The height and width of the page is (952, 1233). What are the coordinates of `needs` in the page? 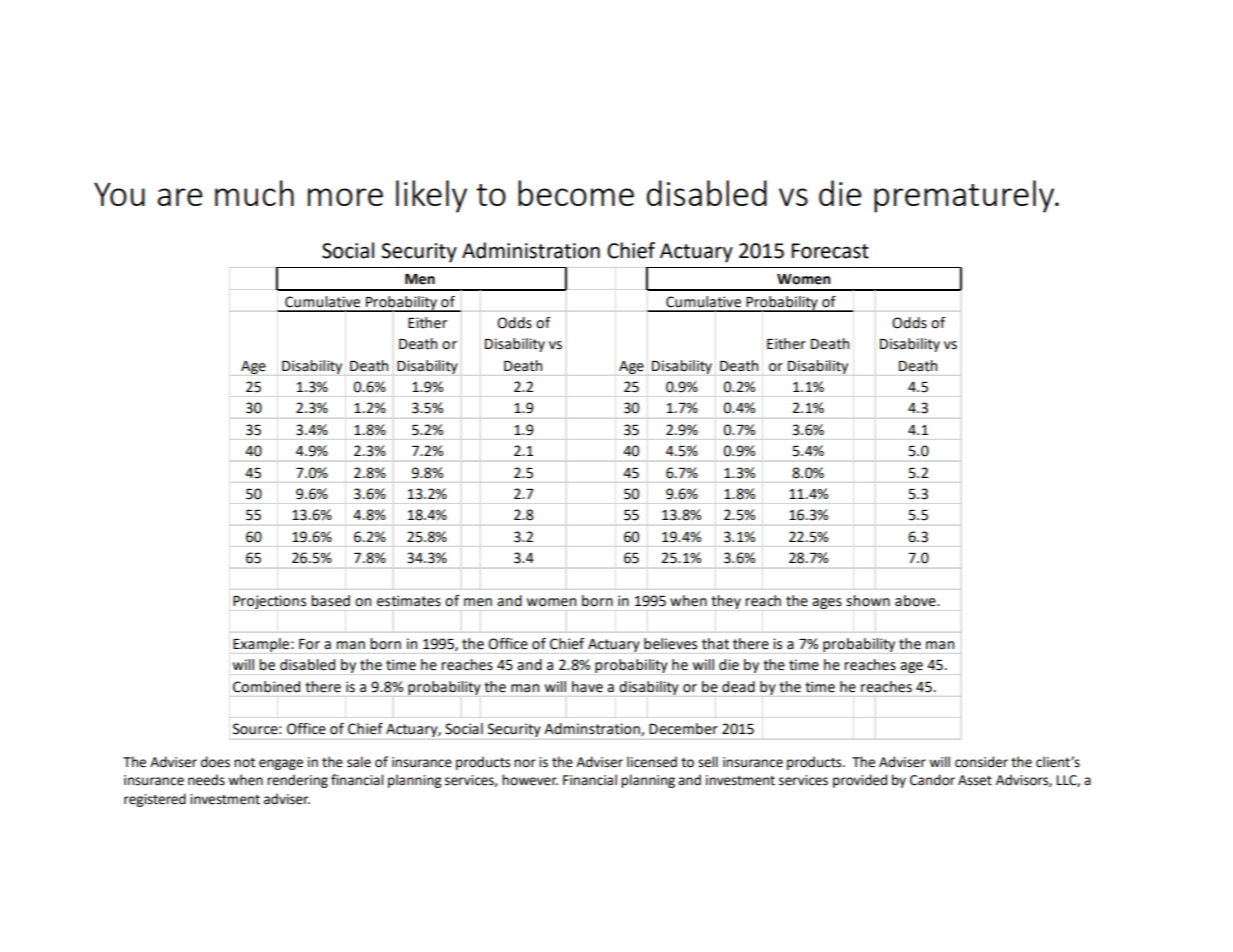 It's located at (206, 780).
